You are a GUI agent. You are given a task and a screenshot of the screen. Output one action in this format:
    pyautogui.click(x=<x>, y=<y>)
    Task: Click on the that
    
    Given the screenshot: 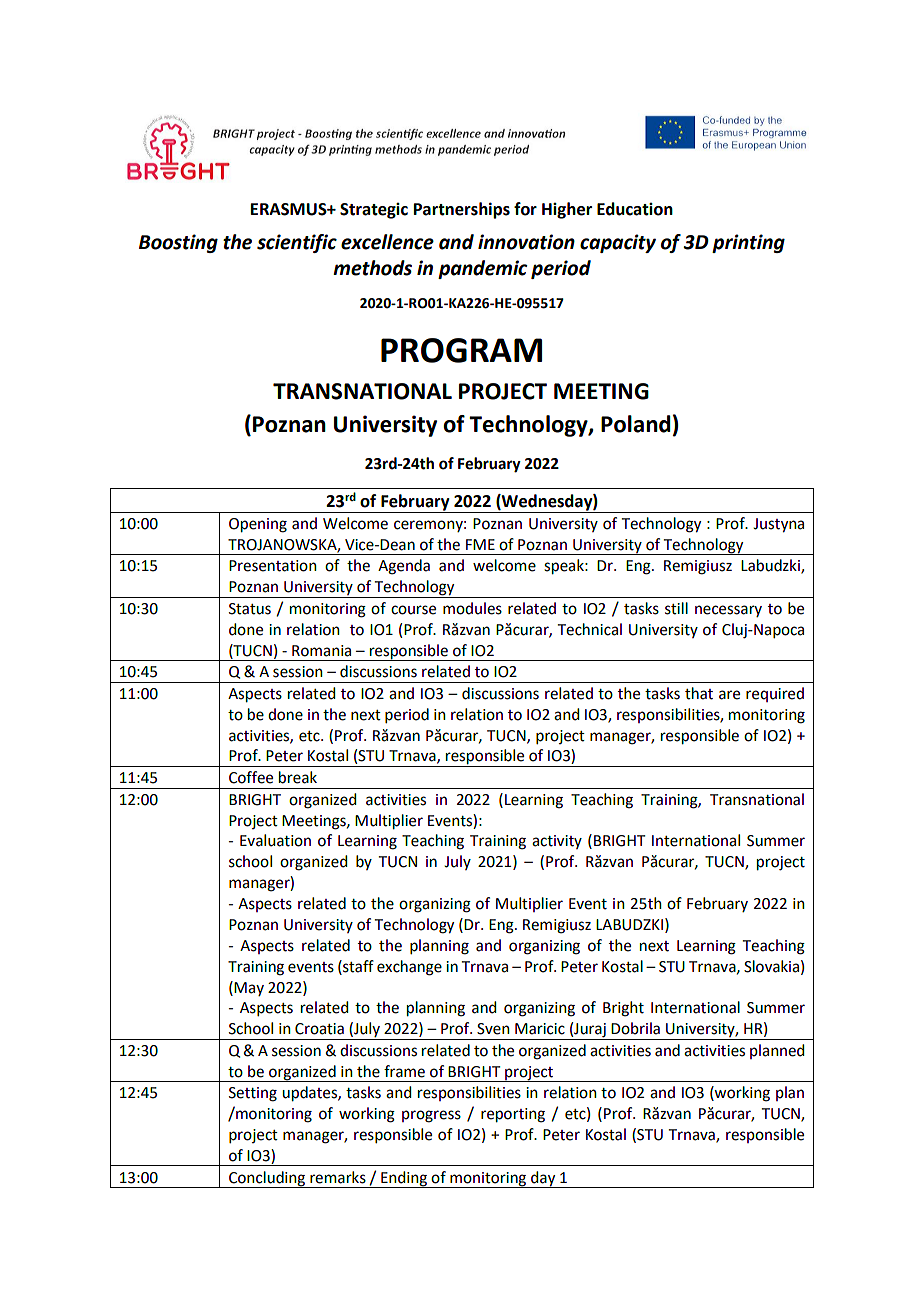 What is the action you would take?
    pyautogui.click(x=699, y=693)
